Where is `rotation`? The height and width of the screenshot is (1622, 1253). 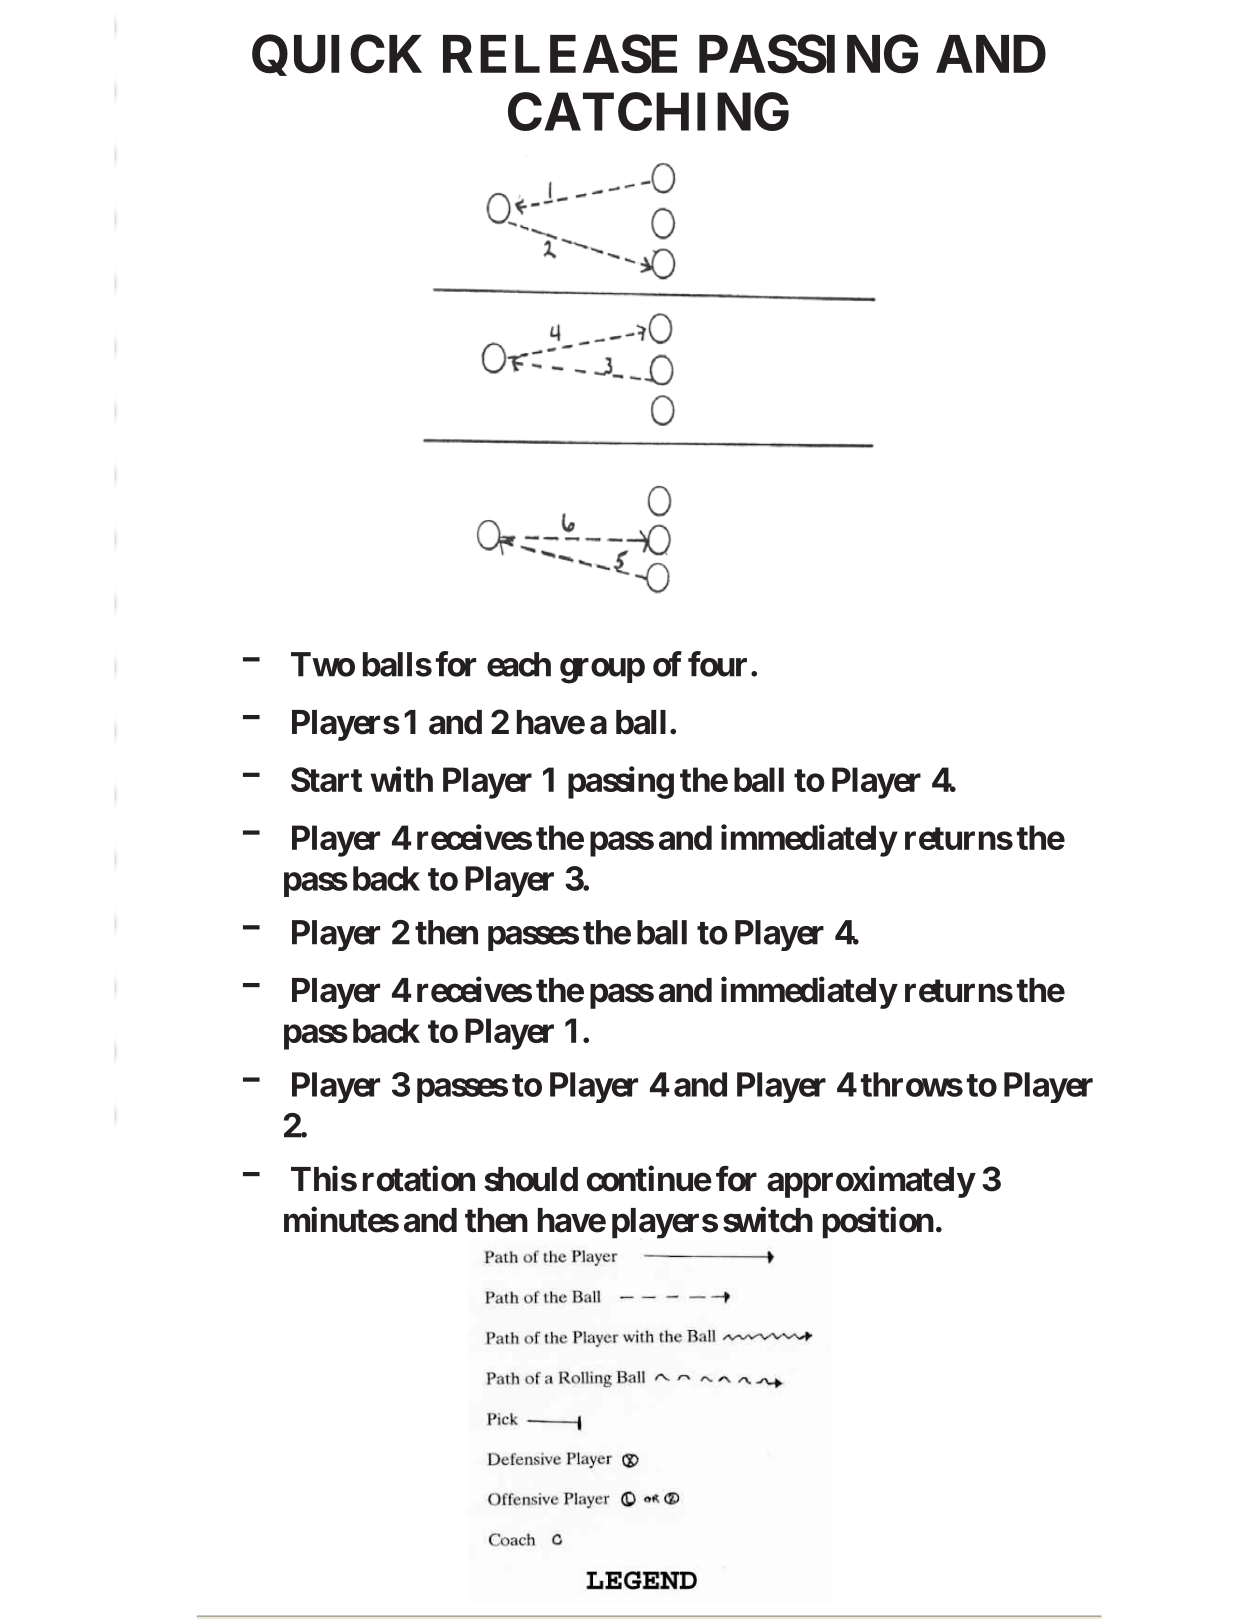
rotation is located at coordinates (419, 1179).
